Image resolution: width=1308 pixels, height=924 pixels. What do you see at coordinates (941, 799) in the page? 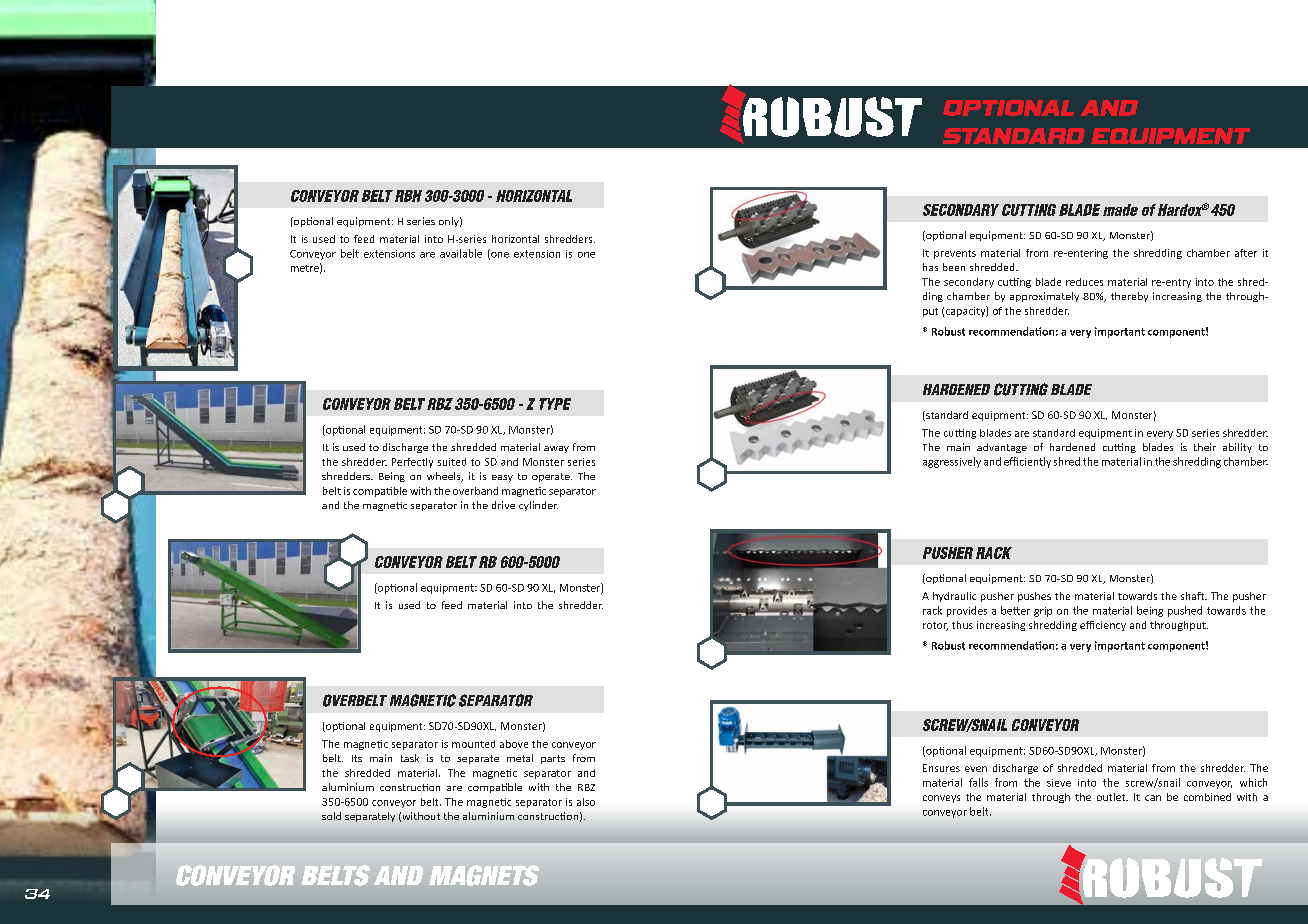
I see `conveys` at bounding box center [941, 799].
